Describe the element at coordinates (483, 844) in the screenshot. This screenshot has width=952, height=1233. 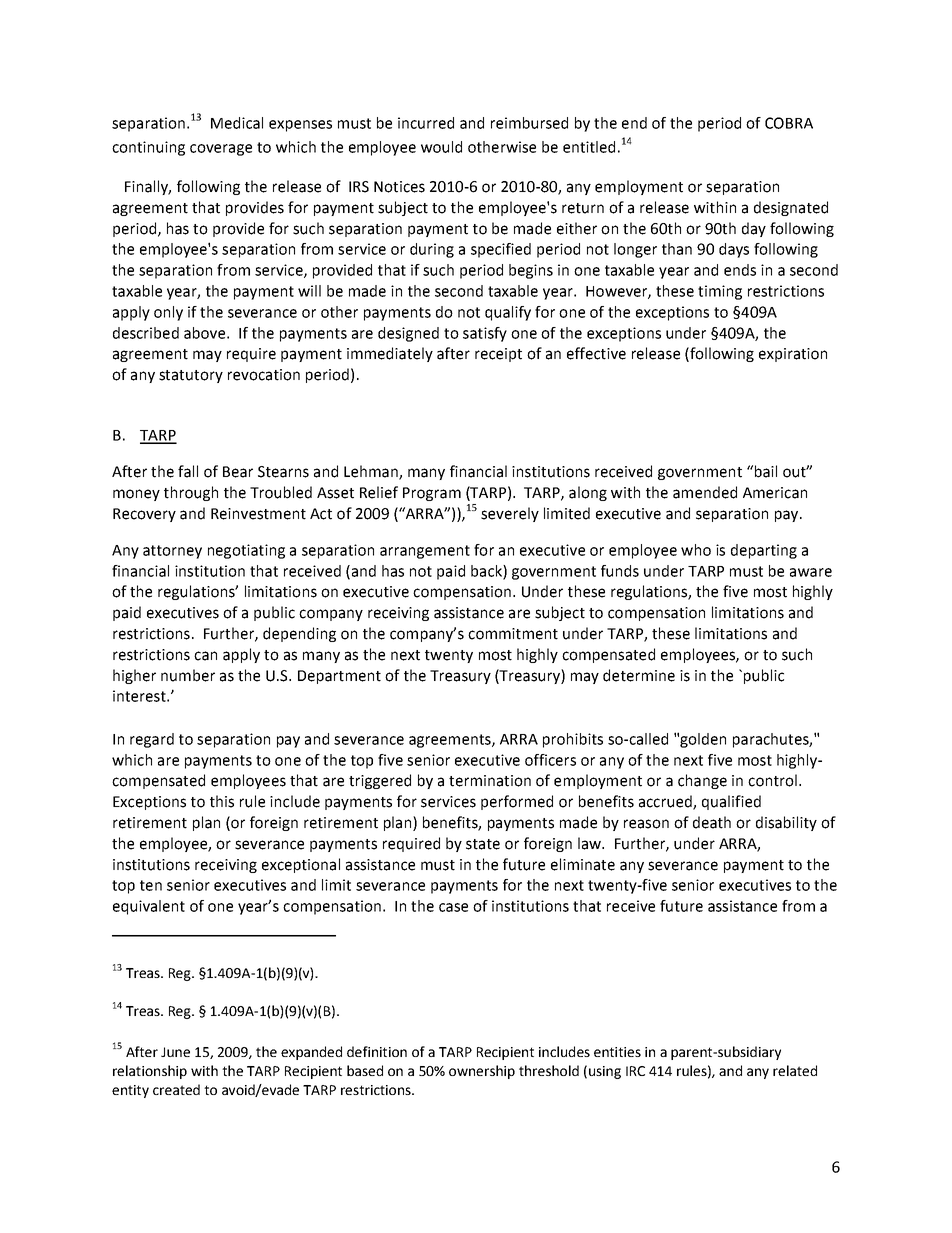
I see `state` at that location.
